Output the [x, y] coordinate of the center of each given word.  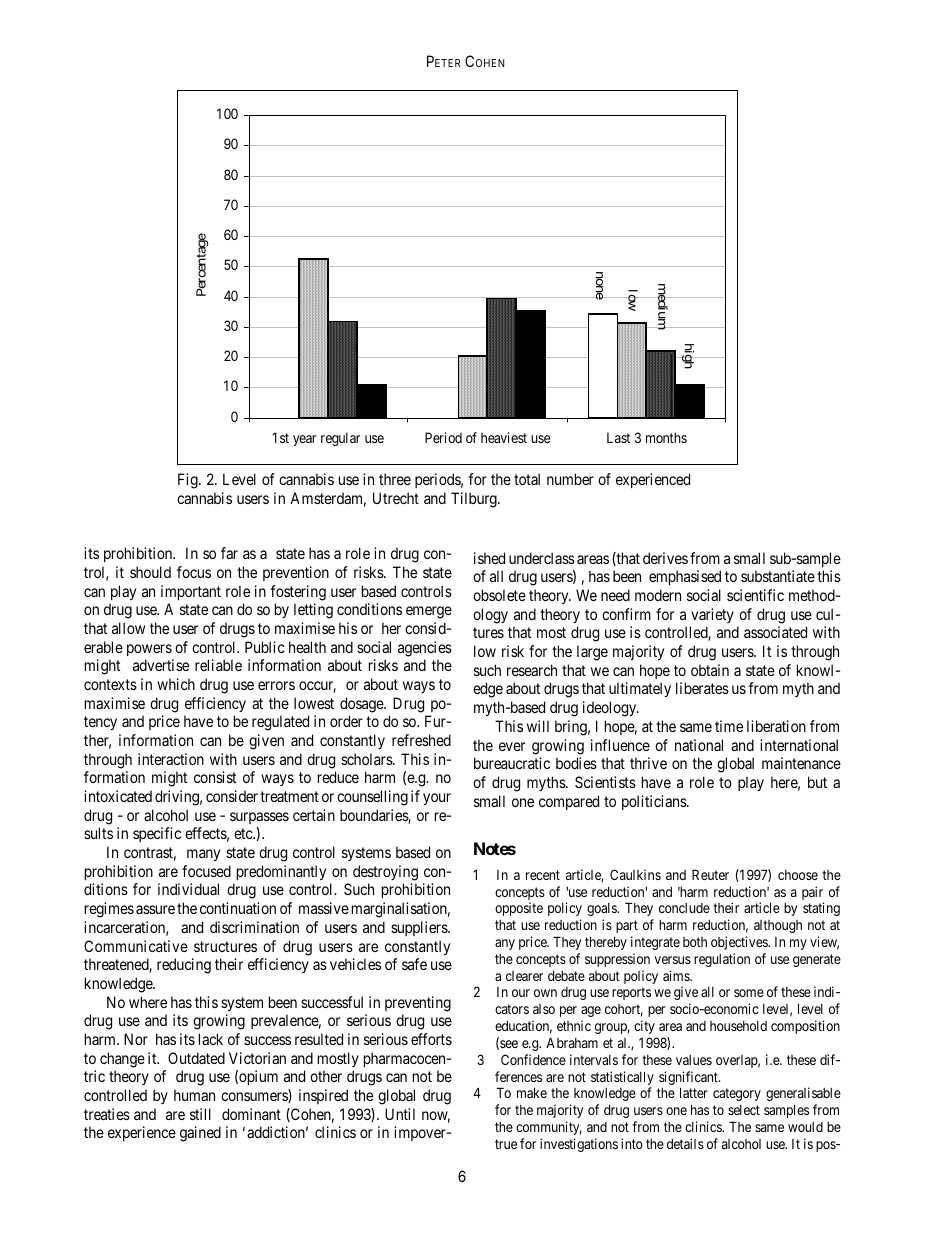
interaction [171, 759]
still [200, 1114]
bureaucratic [512, 763]
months [666, 437]
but [817, 782]
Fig [189, 481]
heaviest [504, 437]
